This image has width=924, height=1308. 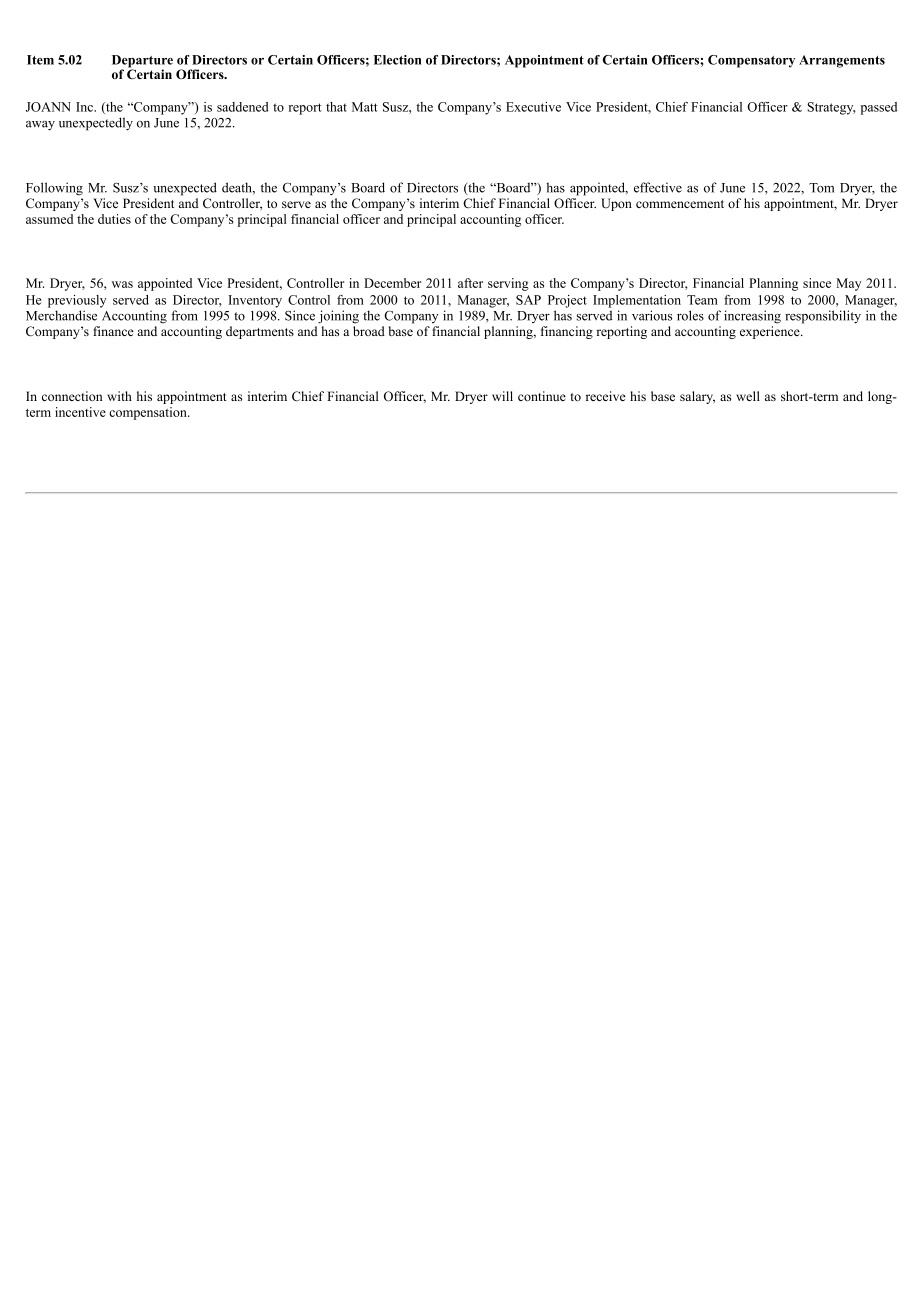 What do you see at coordinates (398, 60) in the image?
I see `Election` at bounding box center [398, 60].
